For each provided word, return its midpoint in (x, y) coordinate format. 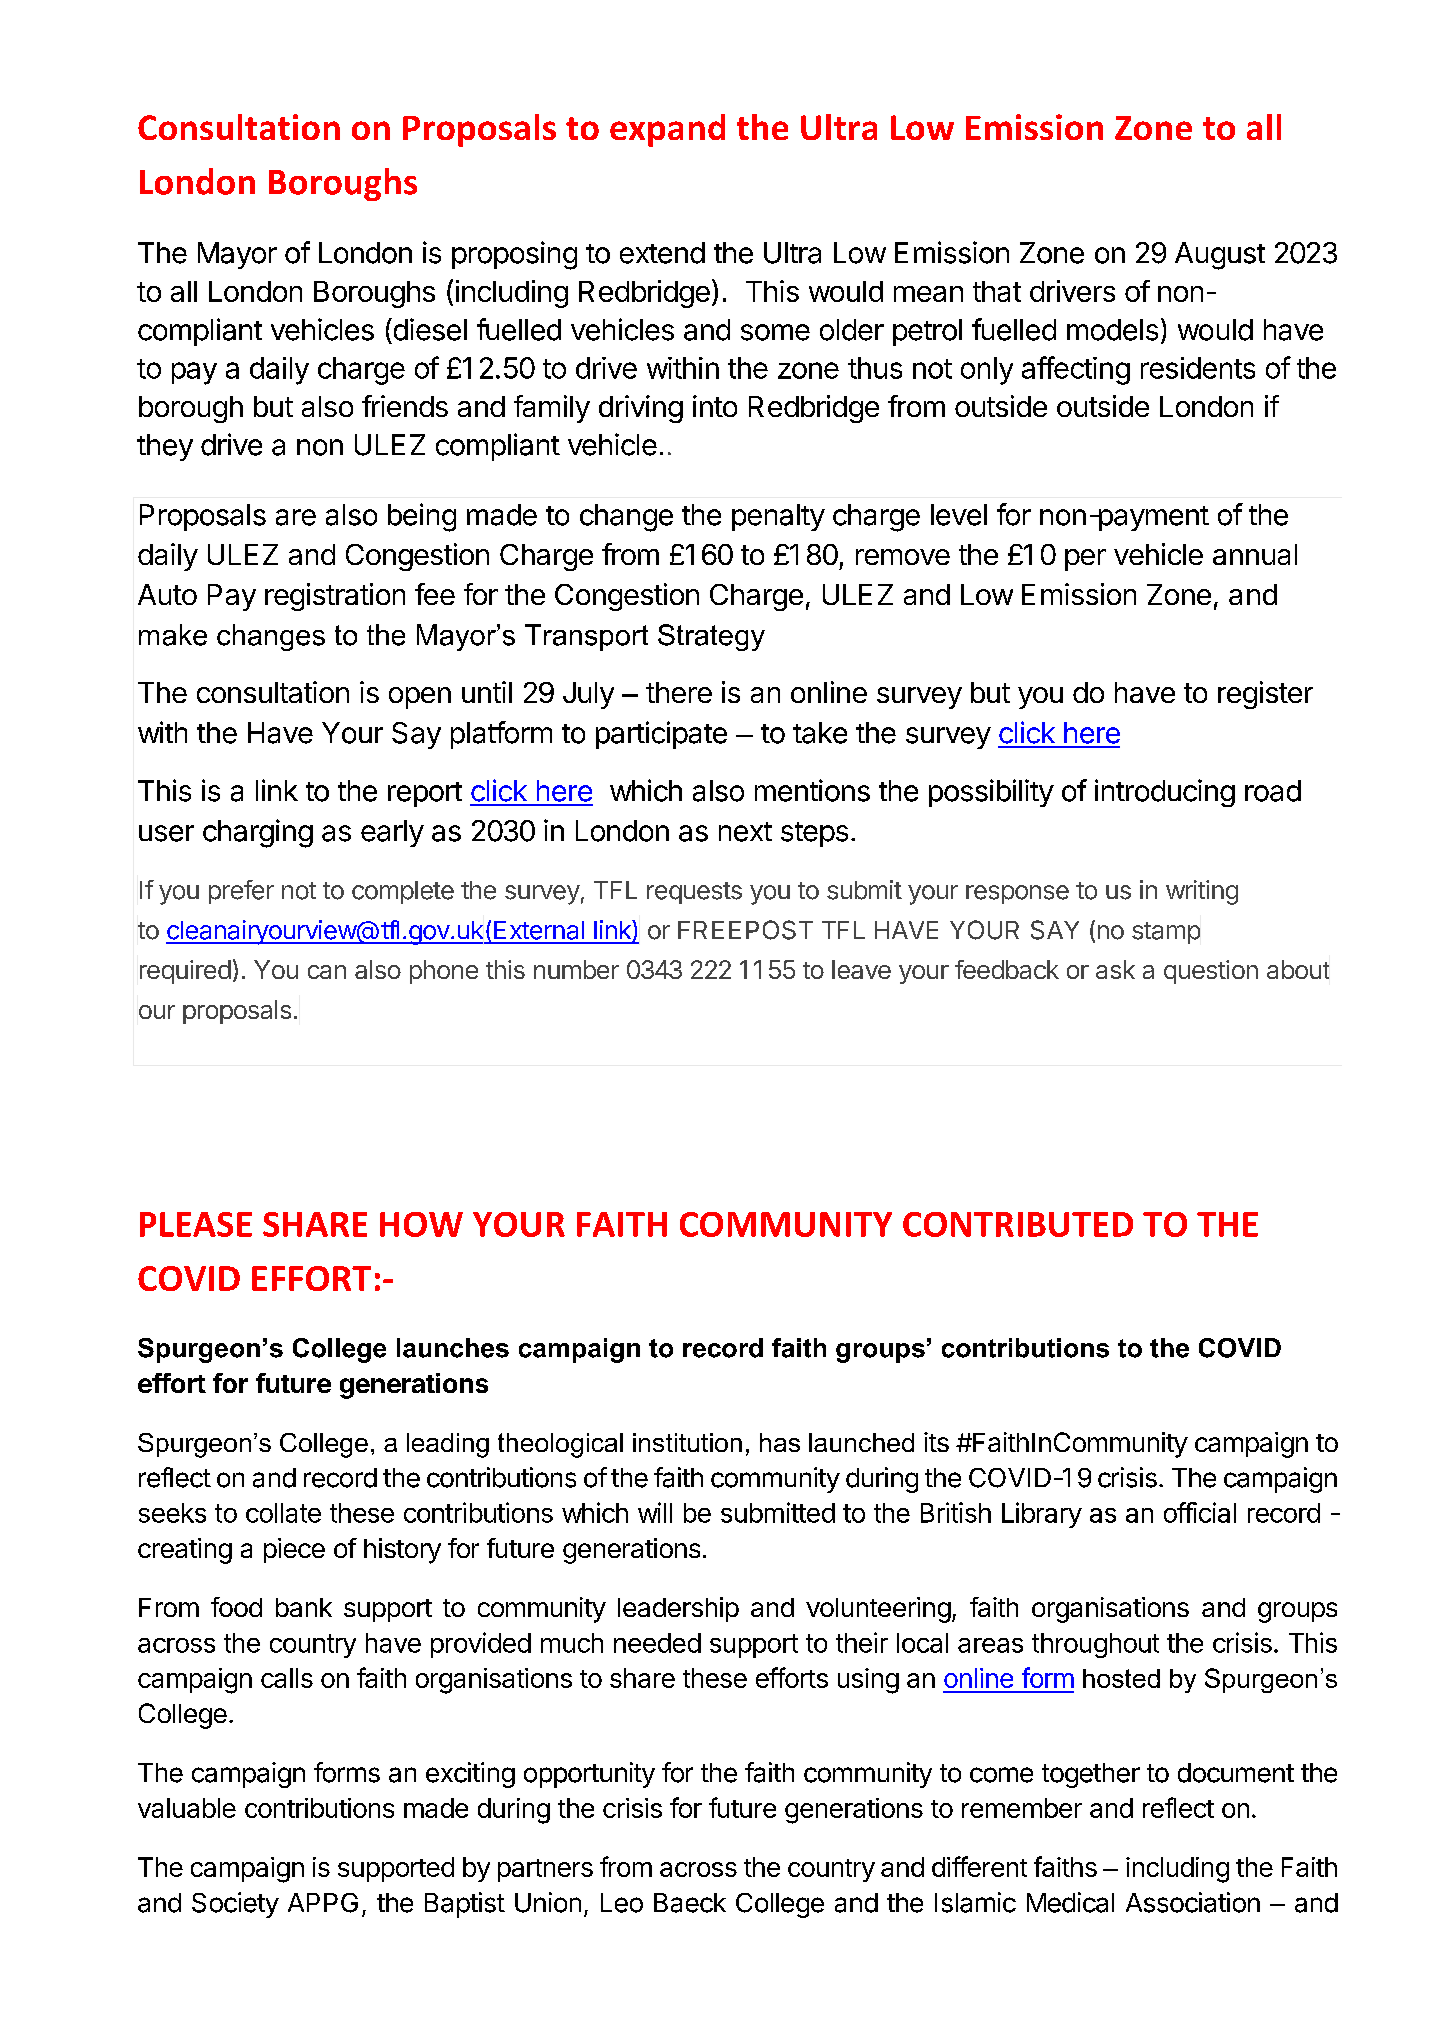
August (1220, 256)
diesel (429, 329)
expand (667, 130)
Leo (622, 1903)
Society (235, 1905)
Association (1193, 1902)
